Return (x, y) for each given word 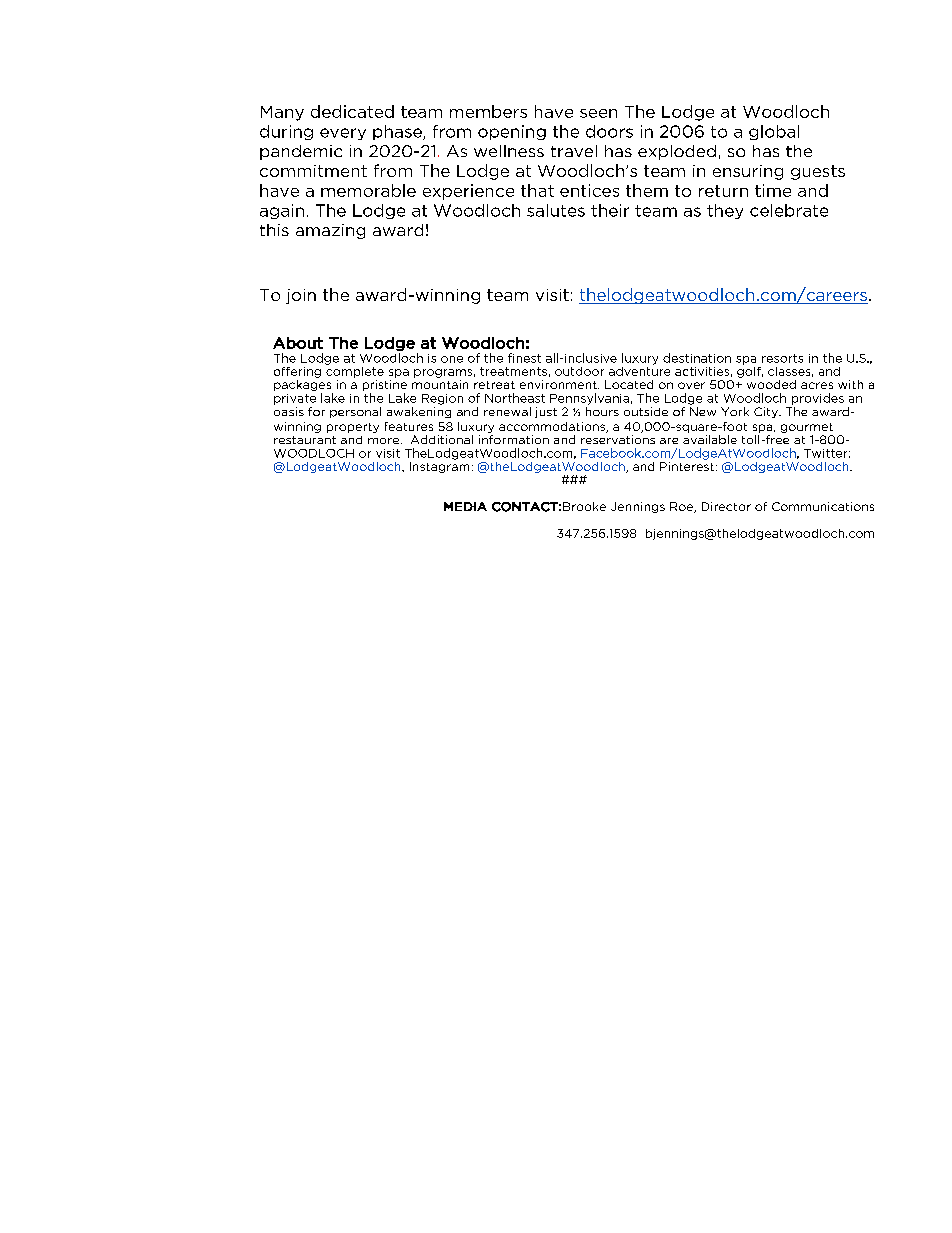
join (301, 296)
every (343, 134)
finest (524, 358)
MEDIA (465, 506)
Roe (682, 507)
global (774, 132)
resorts (782, 358)
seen (598, 113)
